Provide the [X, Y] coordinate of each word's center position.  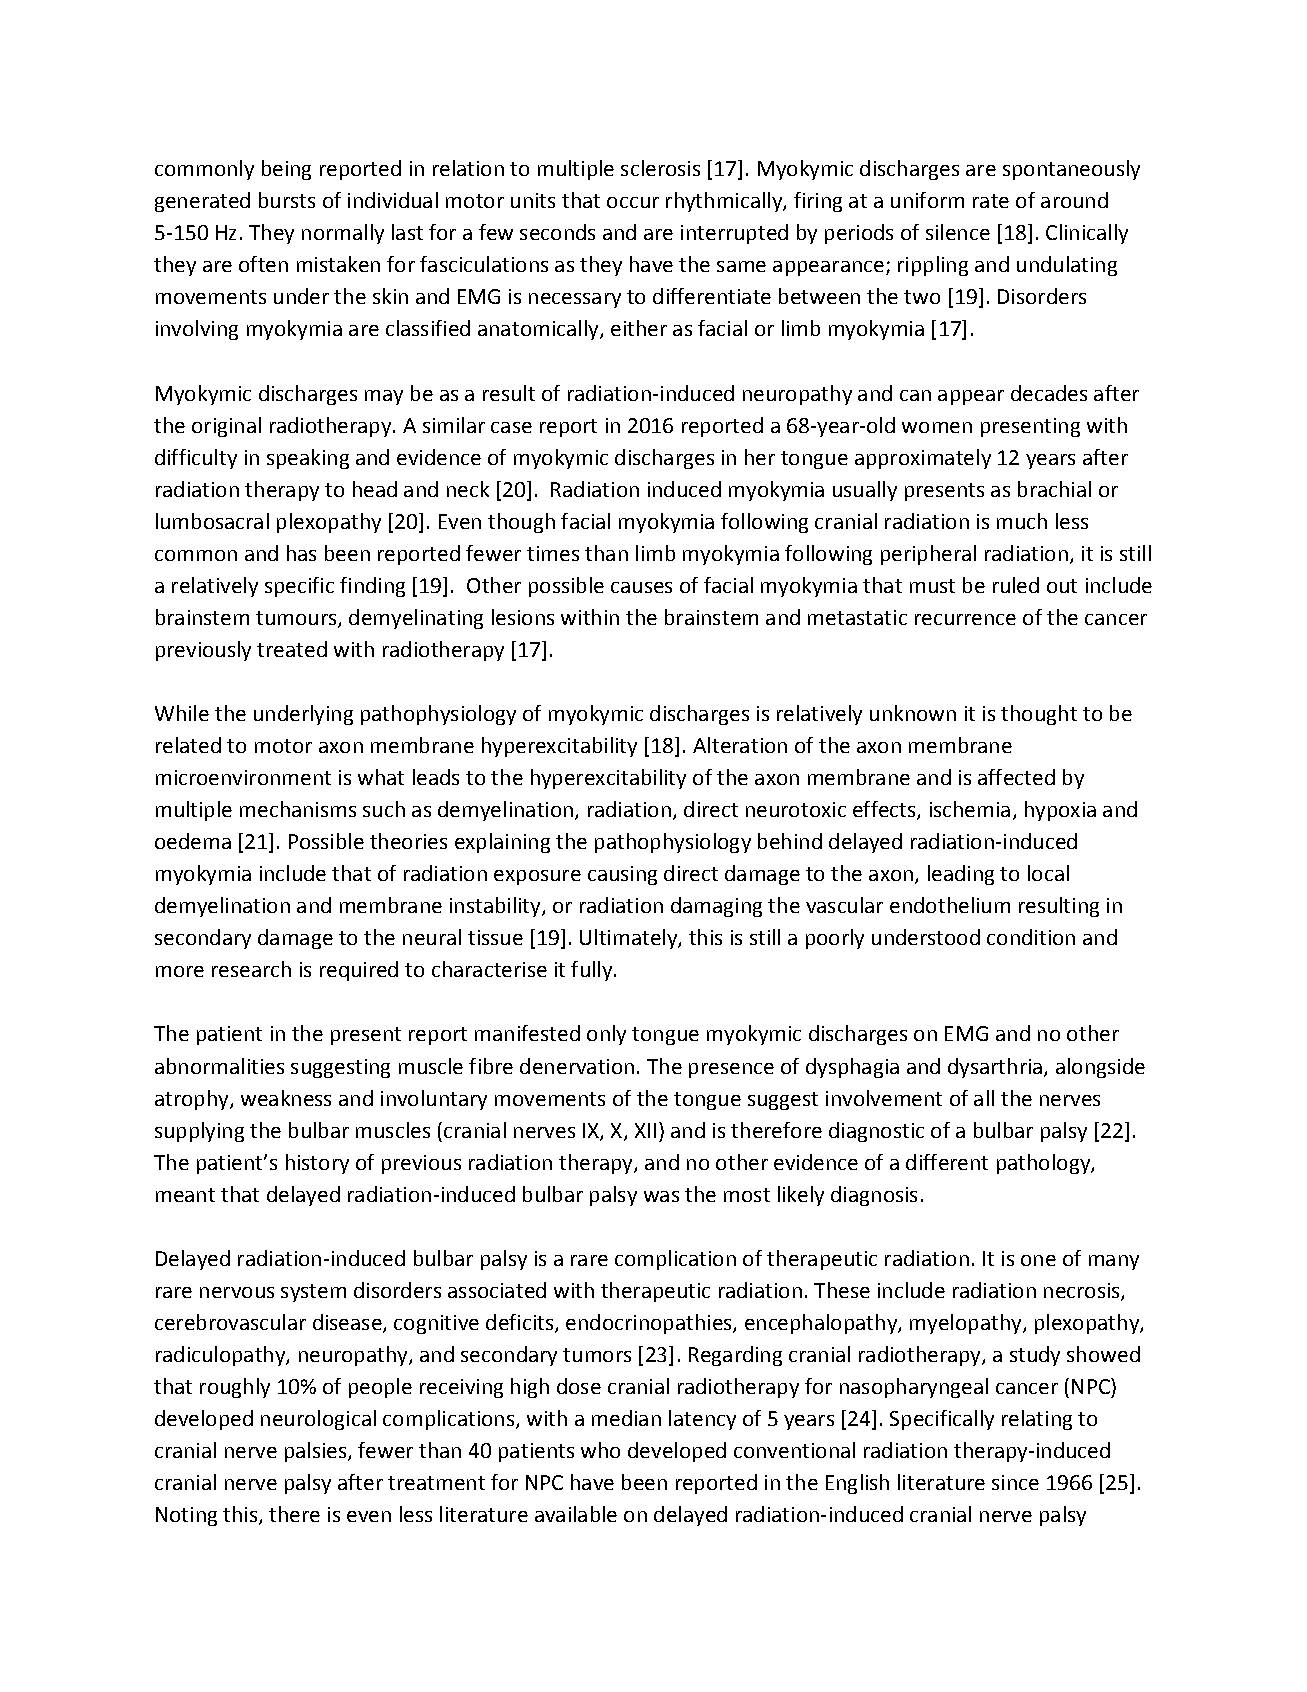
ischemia [970, 809]
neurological [318, 1420]
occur [633, 202]
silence [958, 232]
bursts [287, 200]
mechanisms [298, 809]
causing [622, 875]
